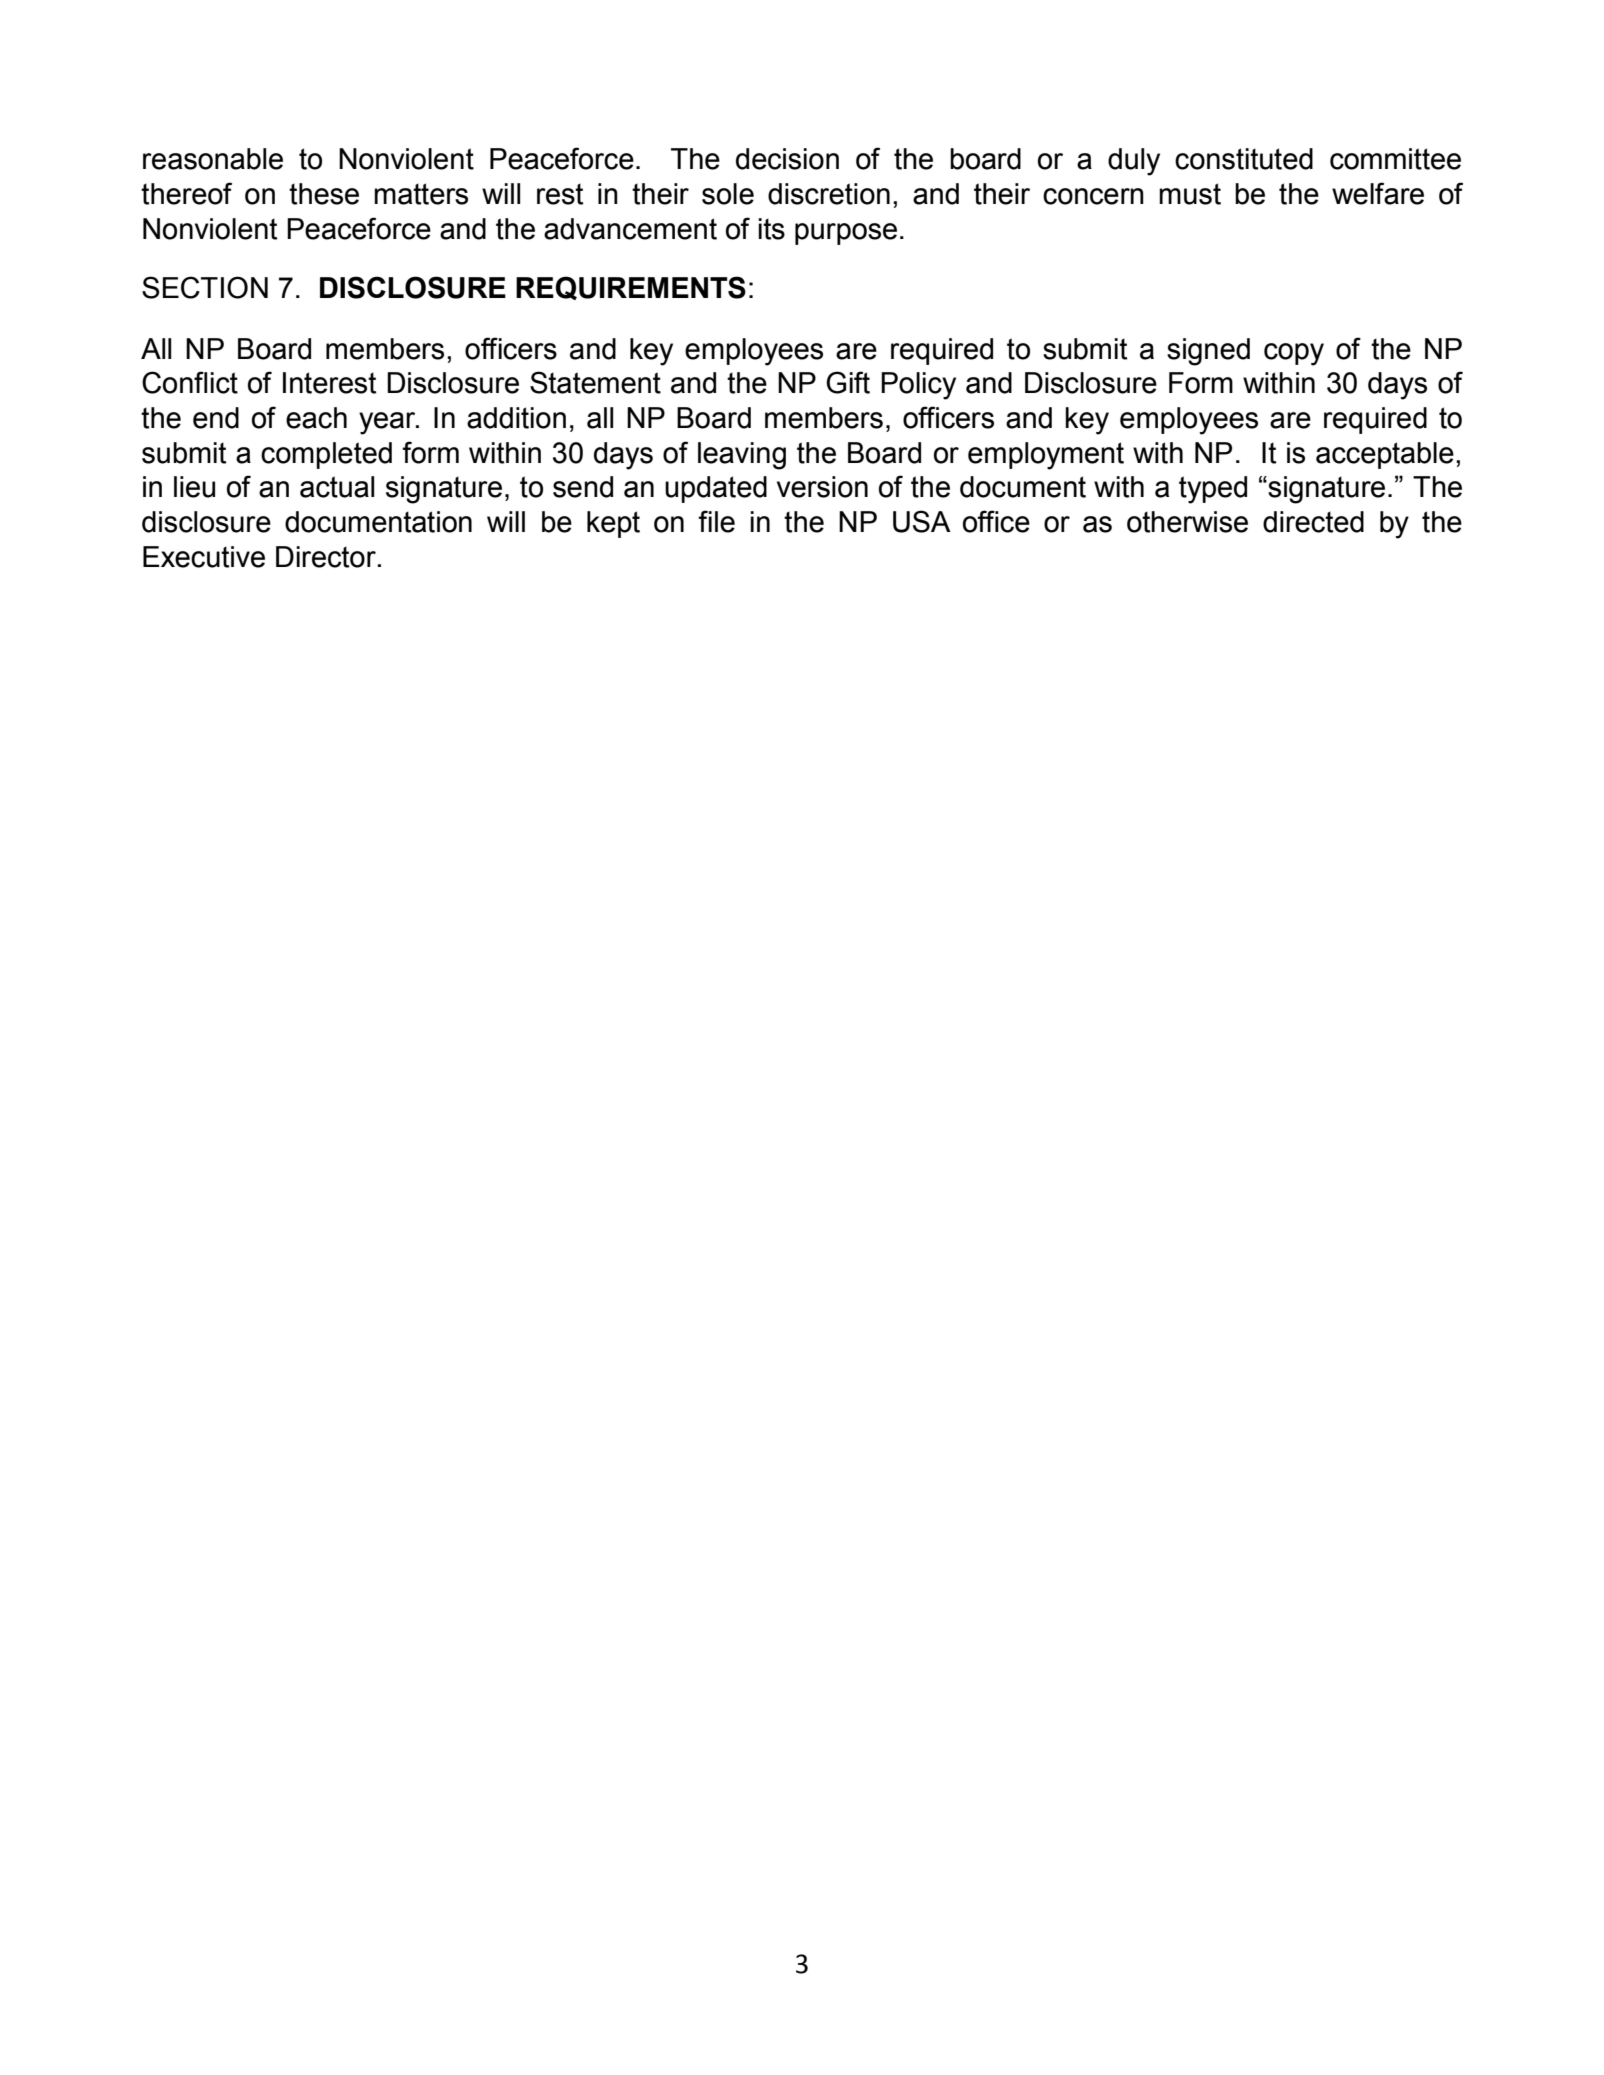 The width and height of the page is (1604, 2075). I want to click on signed, so click(1208, 352).
